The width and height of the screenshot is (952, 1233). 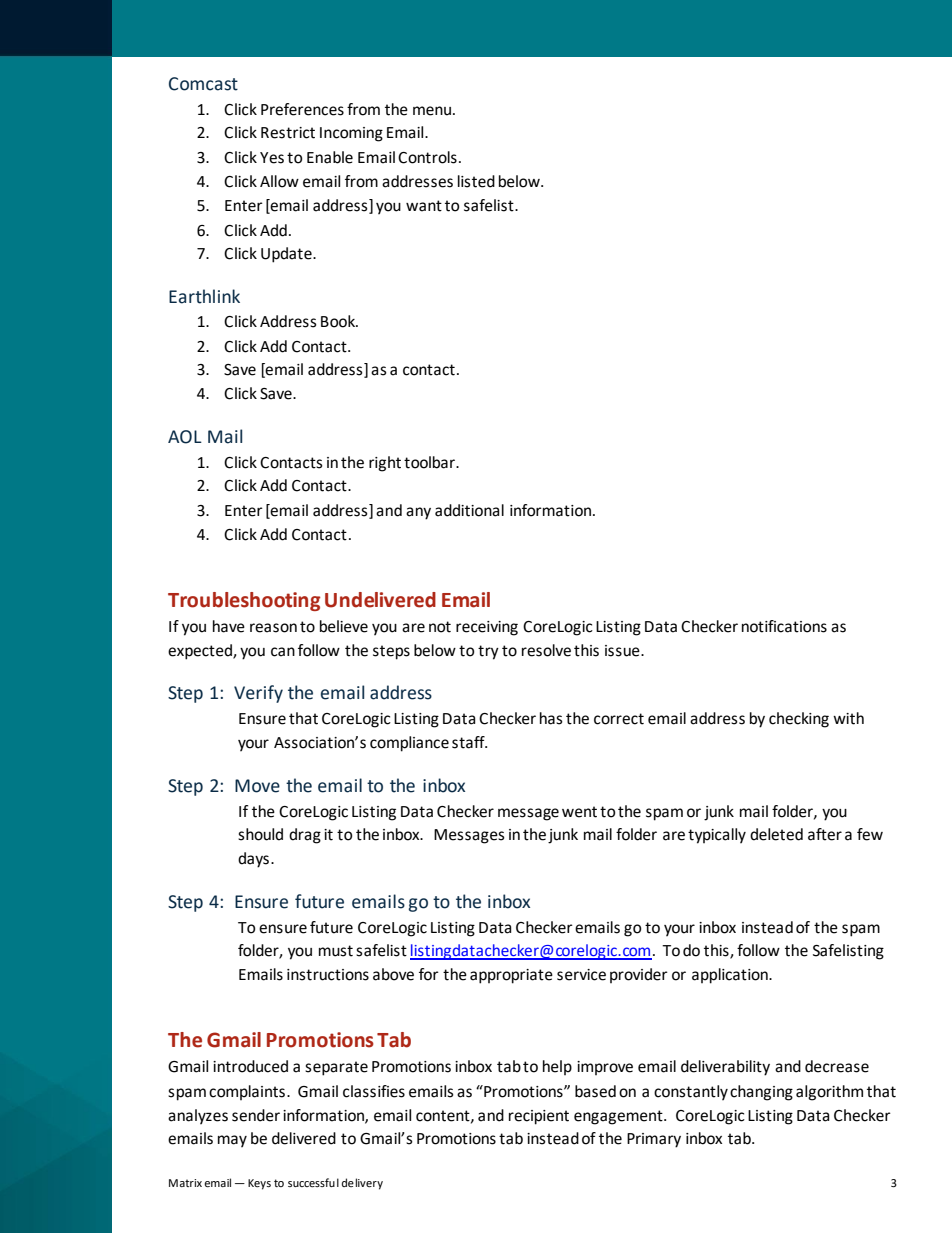 What do you see at coordinates (476, 181) in the screenshot?
I see `listed` at bounding box center [476, 181].
